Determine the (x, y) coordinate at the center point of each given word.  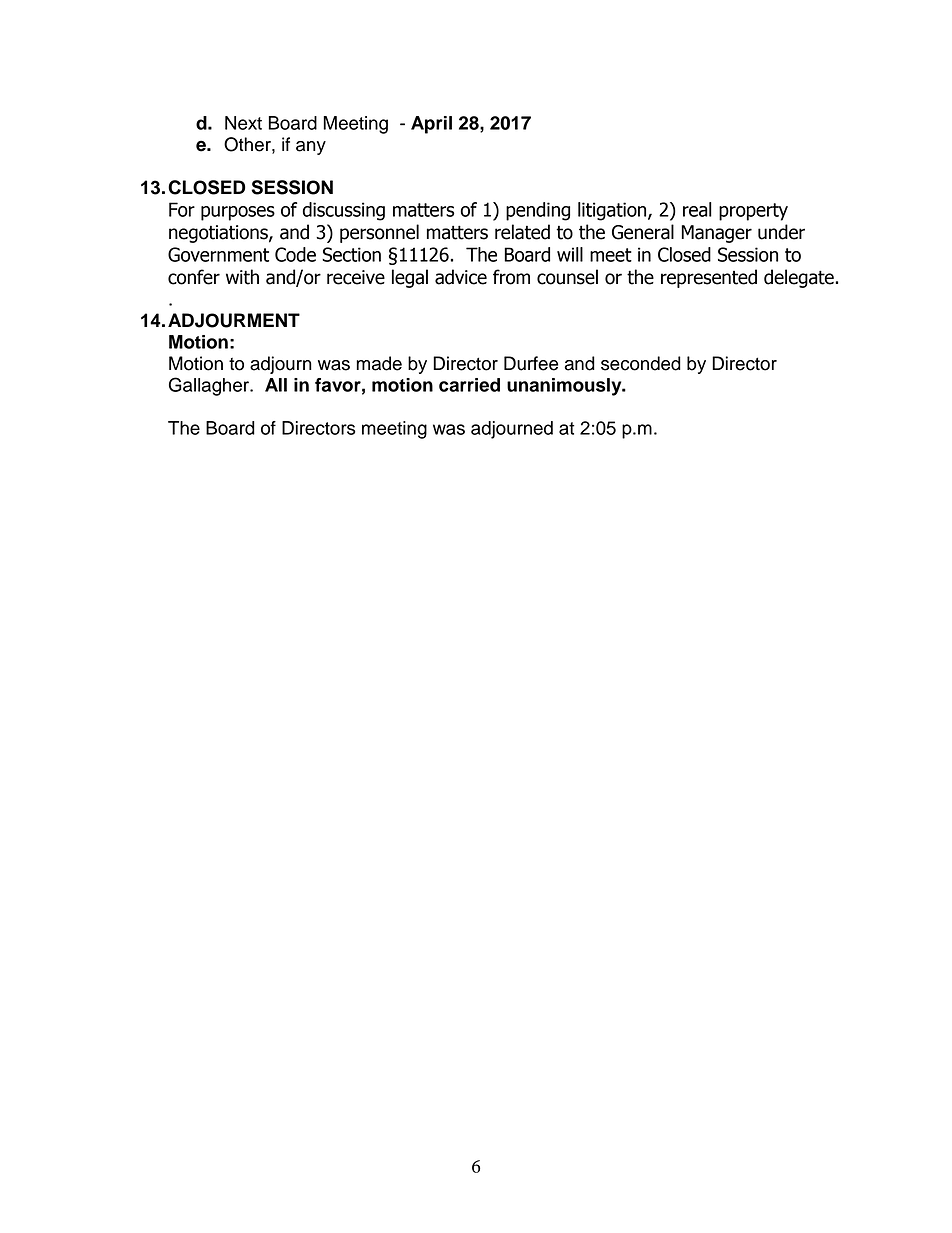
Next (243, 123)
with (242, 277)
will (570, 254)
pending (538, 211)
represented (709, 278)
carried (469, 385)
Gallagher (210, 386)
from (511, 277)
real (697, 209)
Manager (716, 234)
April (431, 125)
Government (218, 254)
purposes (238, 213)
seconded (641, 363)
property (753, 212)
